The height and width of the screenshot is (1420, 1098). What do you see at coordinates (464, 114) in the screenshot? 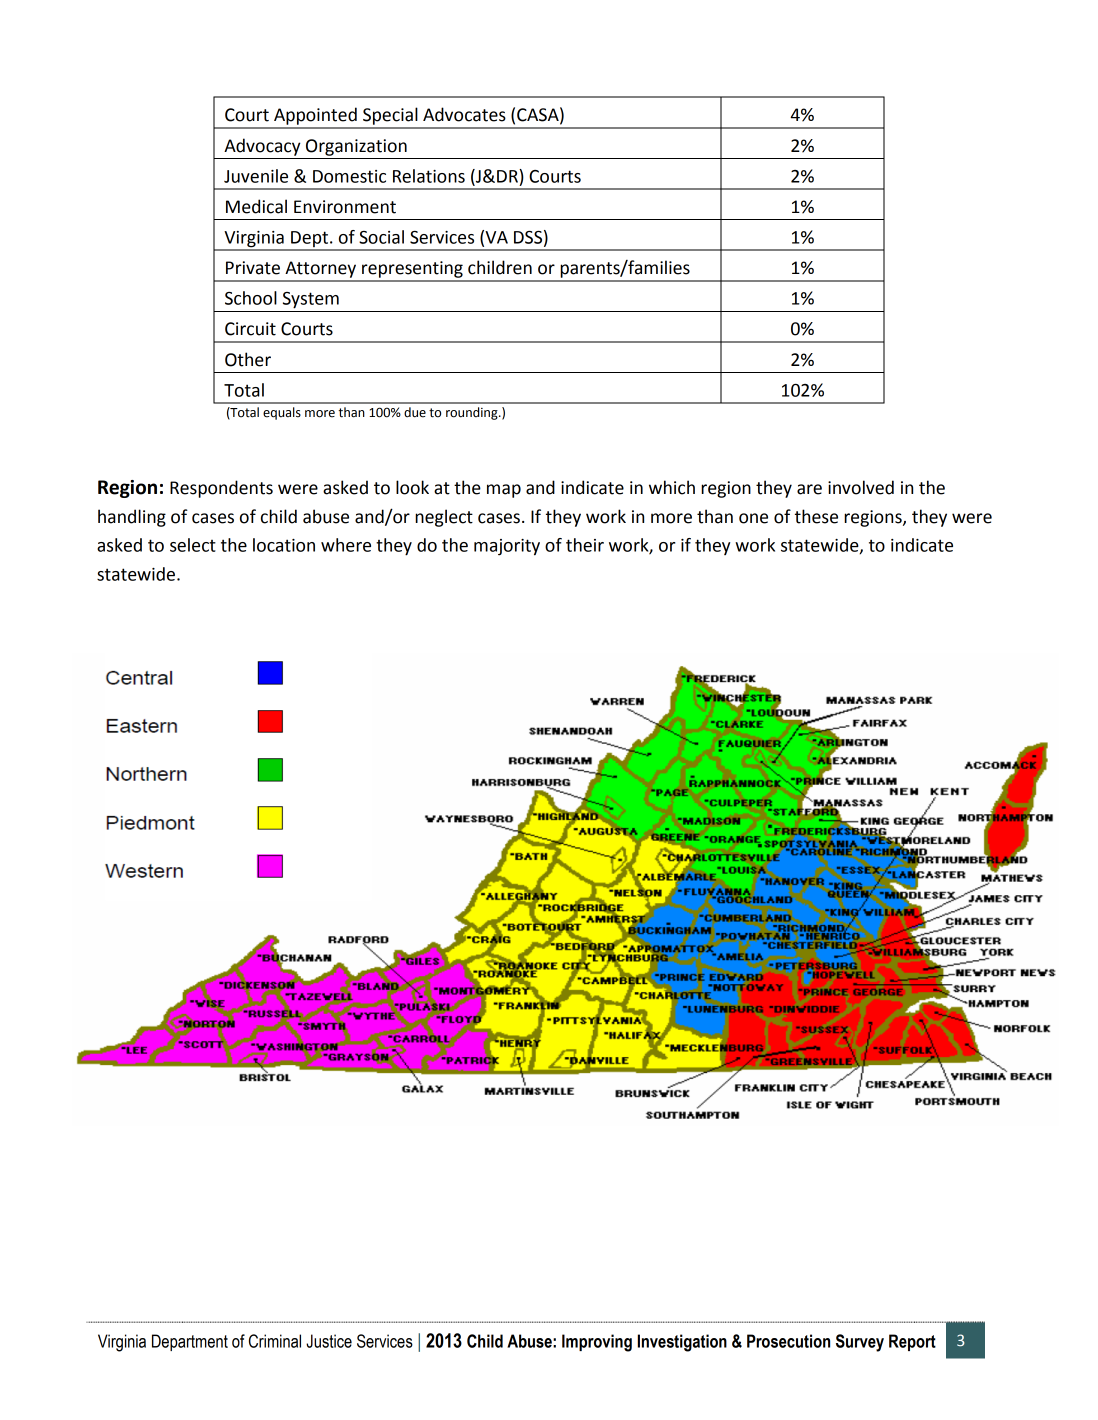
I see `Advocates` at bounding box center [464, 114].
